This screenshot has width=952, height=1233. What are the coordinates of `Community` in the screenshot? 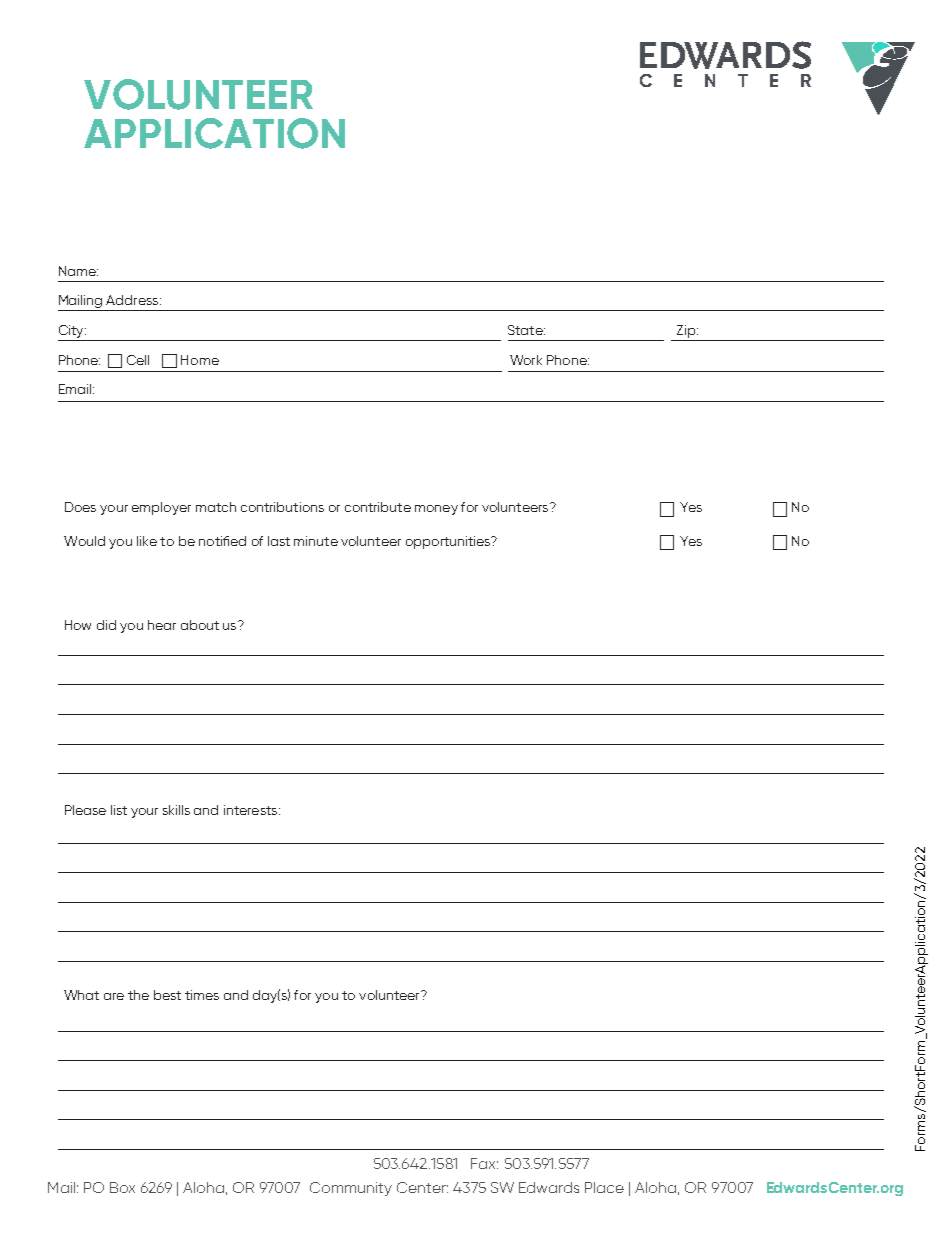 It's located at (351, 1189).
